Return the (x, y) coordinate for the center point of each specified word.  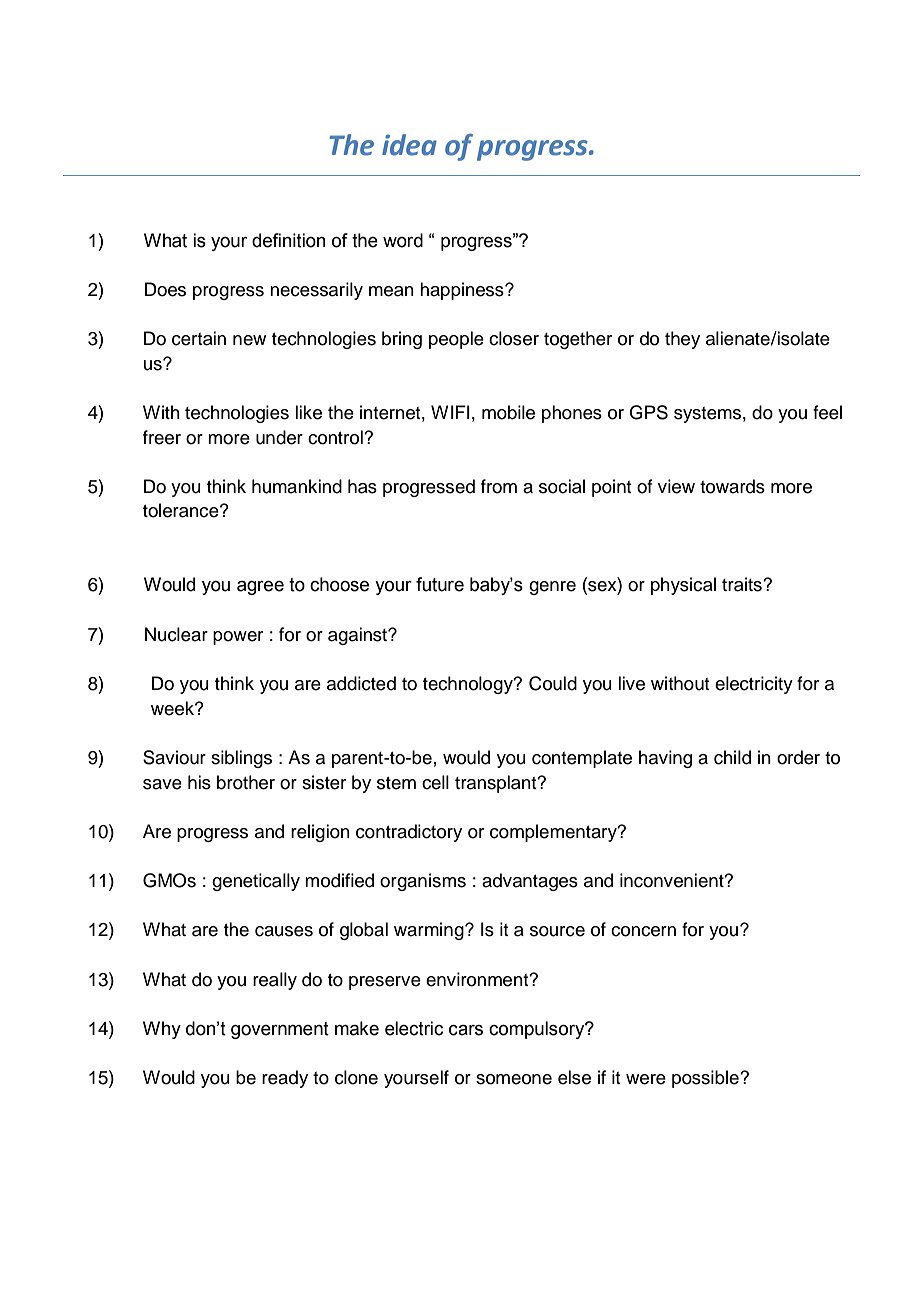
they (682, 340)
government (280, 1030)
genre (552, 588)
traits (743, 584)
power (238, 638)
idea (409, 145)
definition (289, 240)
